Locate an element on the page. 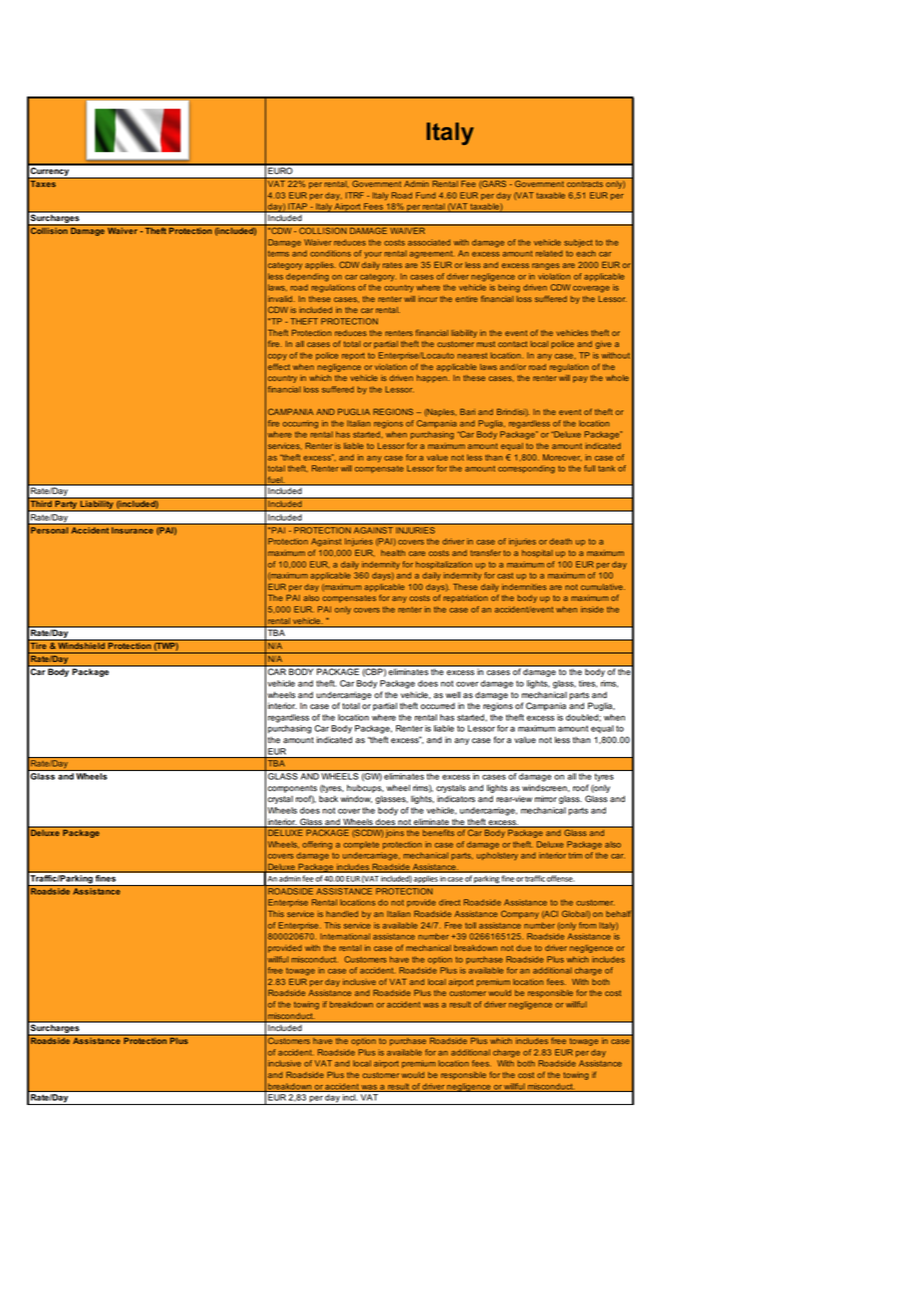 Image resolution: width=924 pixels, height=1308 pixels. conditions is located at coordinates (330, 253).
